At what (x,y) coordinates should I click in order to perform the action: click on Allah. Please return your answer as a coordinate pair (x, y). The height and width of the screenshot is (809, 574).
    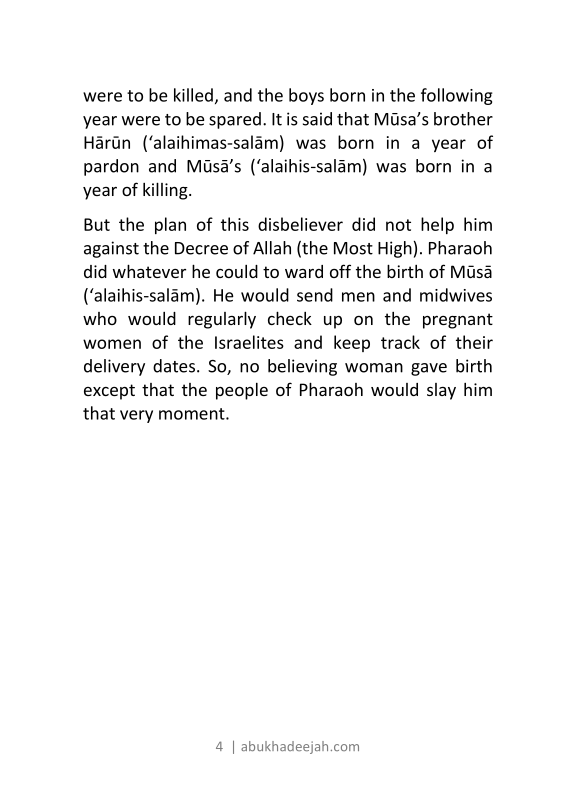
    Looking at the image, I should click on (272, 248).
